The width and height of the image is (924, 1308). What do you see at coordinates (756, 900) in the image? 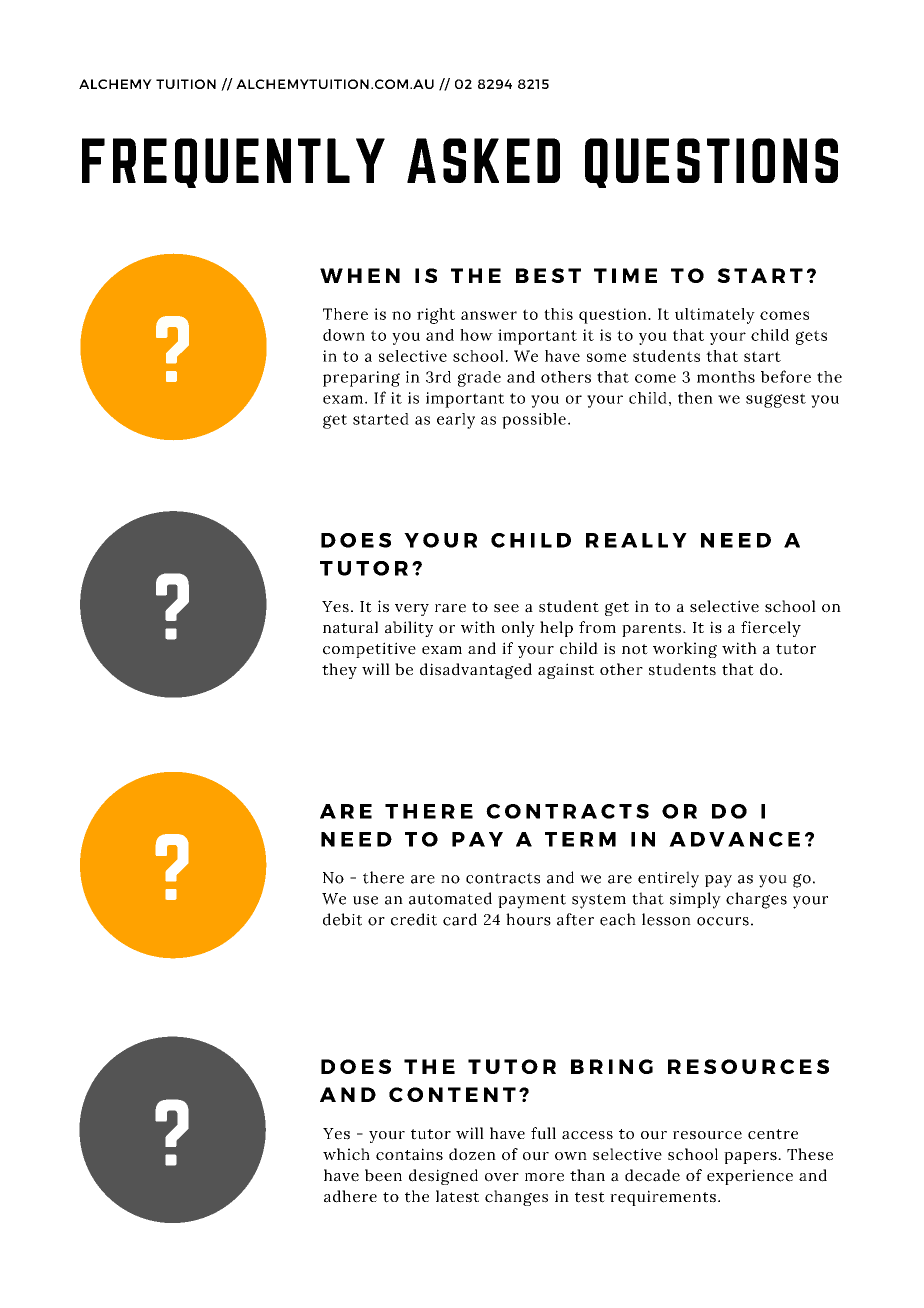
I see `charges` at bounding box center [756, 900].
